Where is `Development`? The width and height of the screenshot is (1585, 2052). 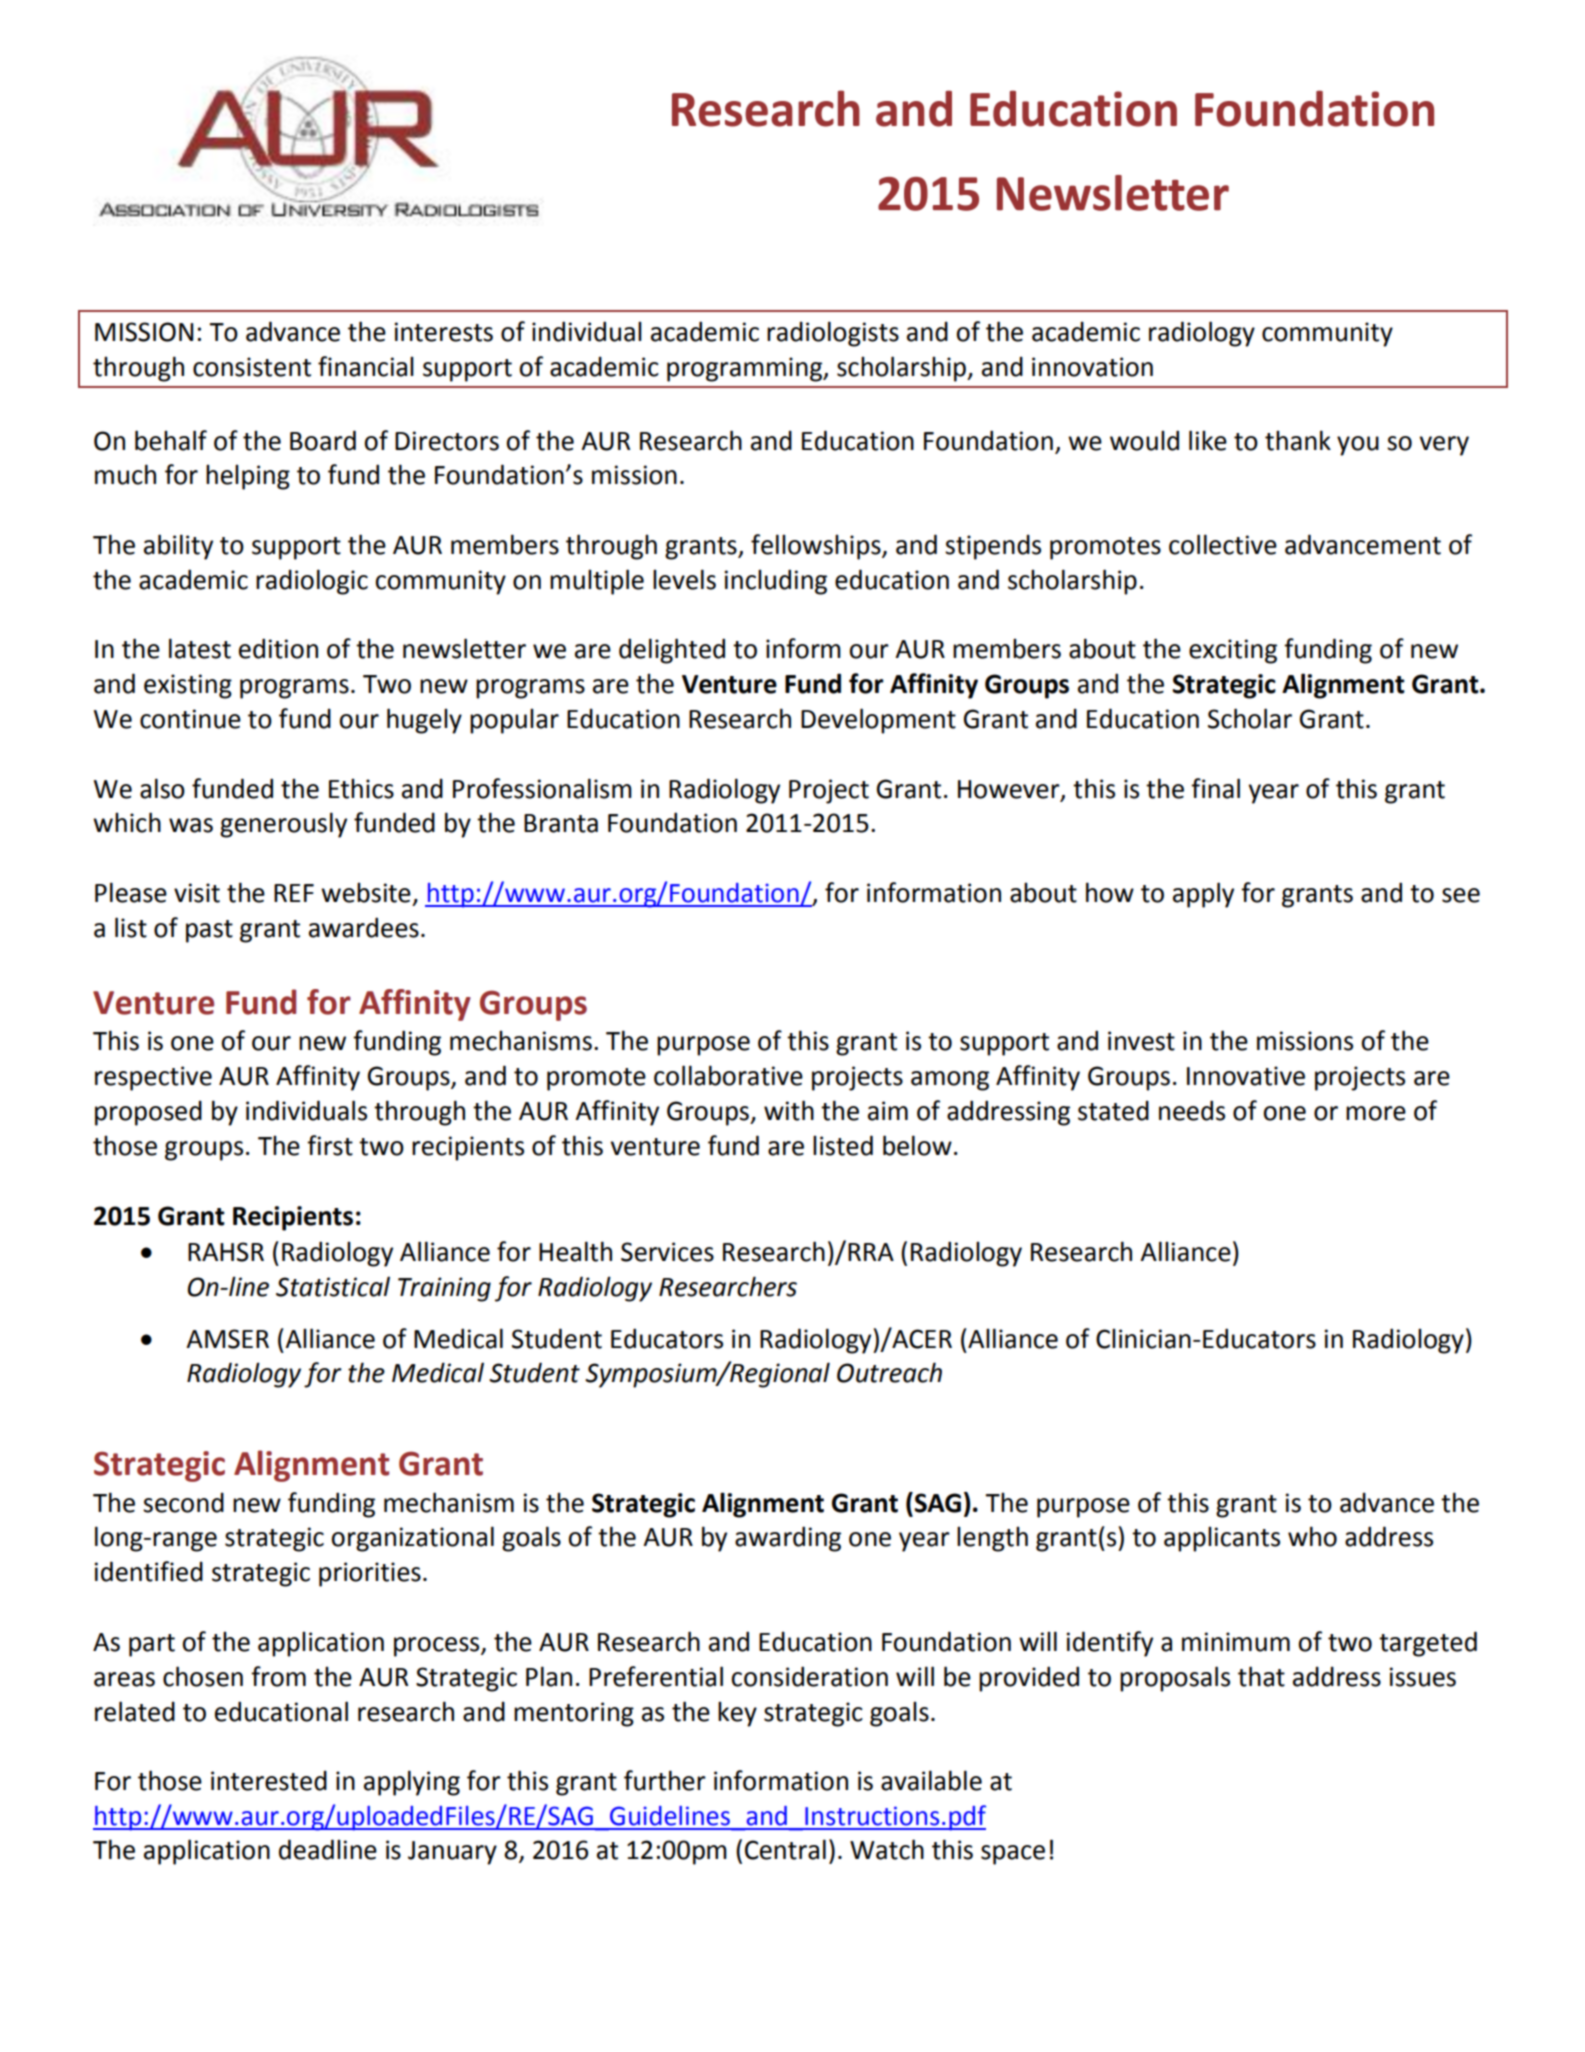
Development is located at coordinates (878, 721).
